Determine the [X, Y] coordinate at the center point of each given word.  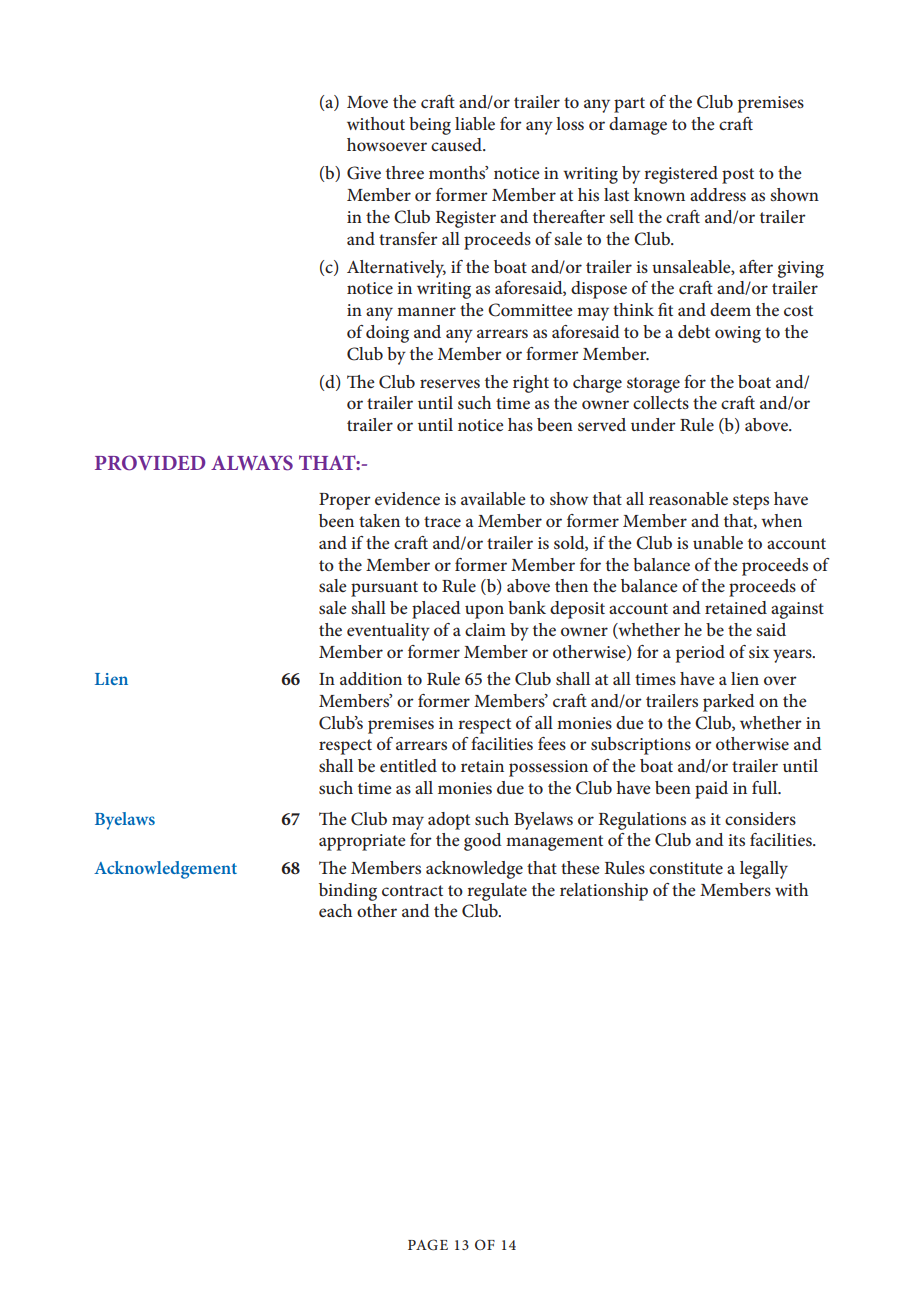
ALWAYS [252, 463]
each [335, 910]
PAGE [428, 1245]
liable [475, 123]
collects [661, 402]
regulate [497, 892]
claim [485, 629]
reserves [450, 383]
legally [764, 870]
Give [364, 173]
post [738, 176]
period [700, 654]
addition [371, 678]
